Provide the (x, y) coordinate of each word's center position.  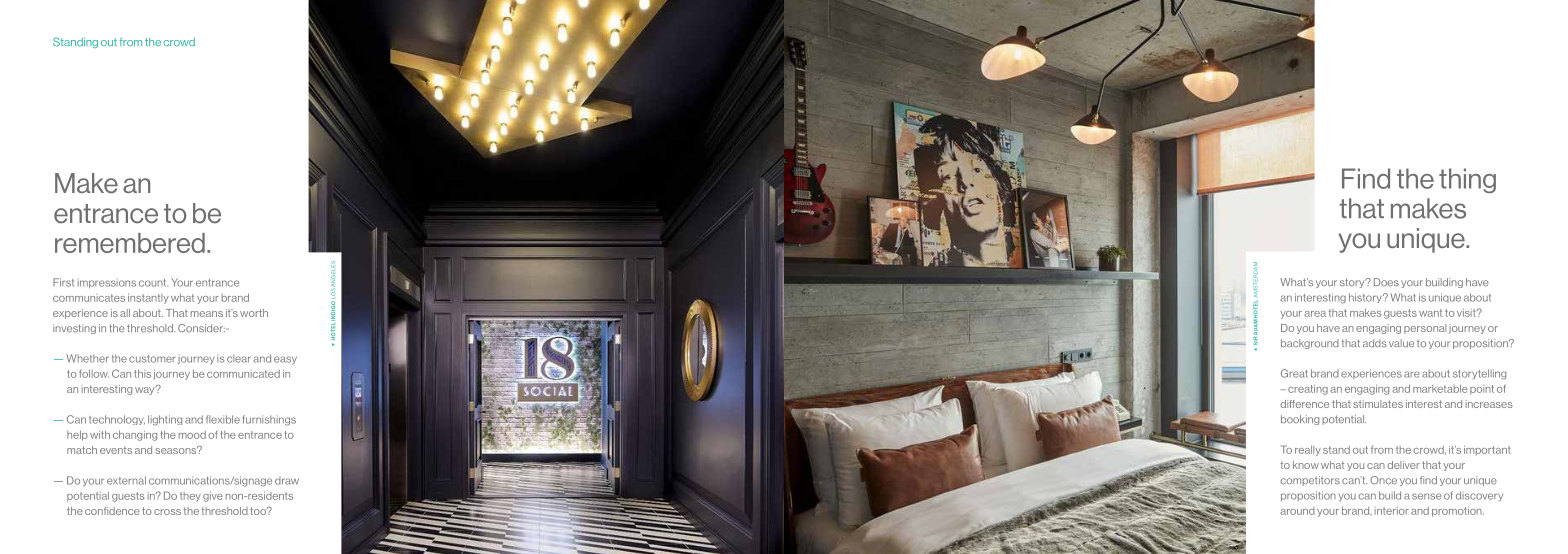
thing (1467, 180)
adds (1375, 343)
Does (1386, 282)
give (213, 497)
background (1310, 344)
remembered (130, 243)
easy (285, 360)
